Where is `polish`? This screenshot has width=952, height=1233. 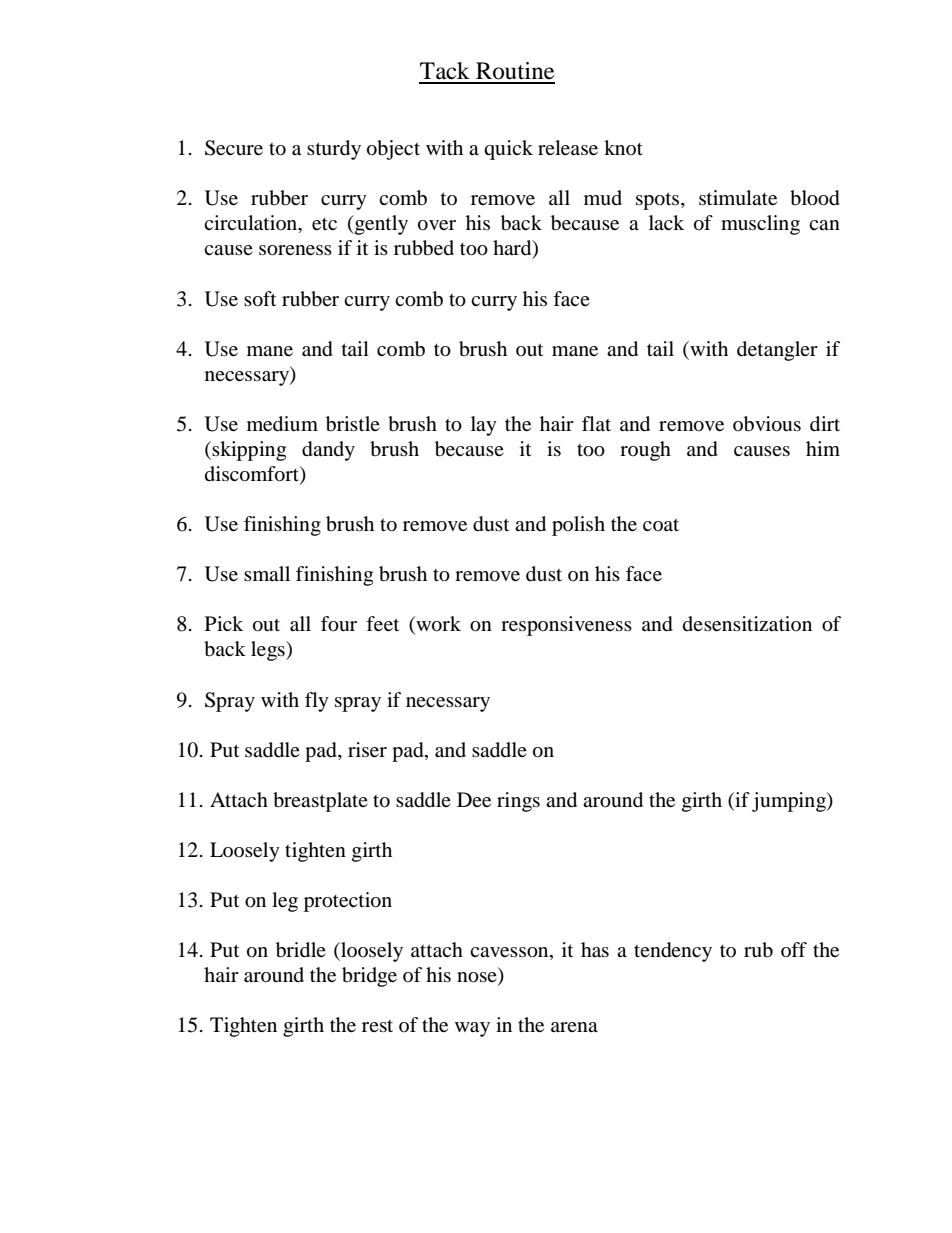
polish is located at coordinates (578, 526).
